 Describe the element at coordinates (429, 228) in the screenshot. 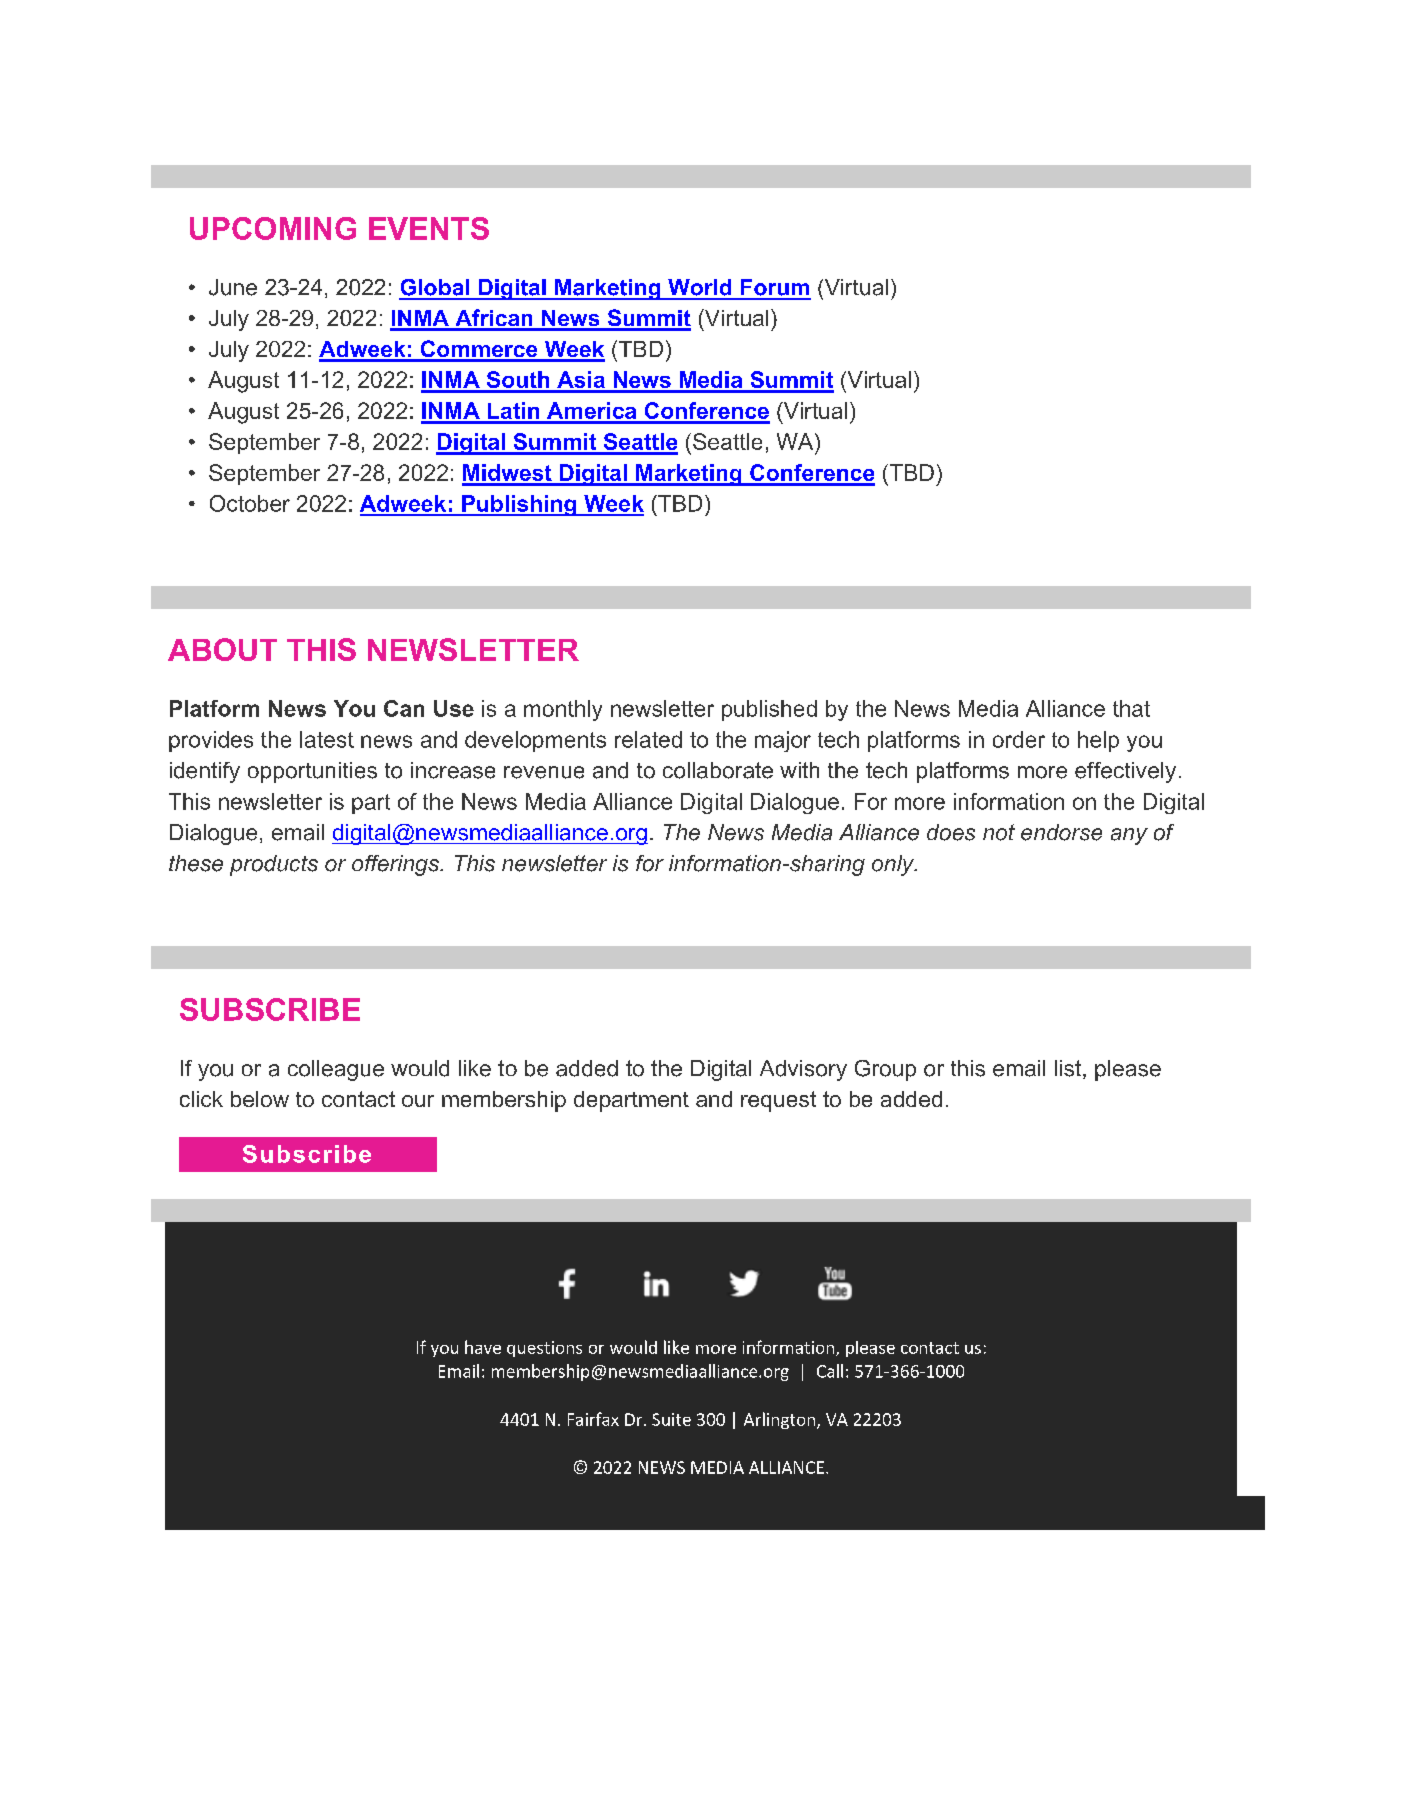

I see `EVENTS` at that location.
